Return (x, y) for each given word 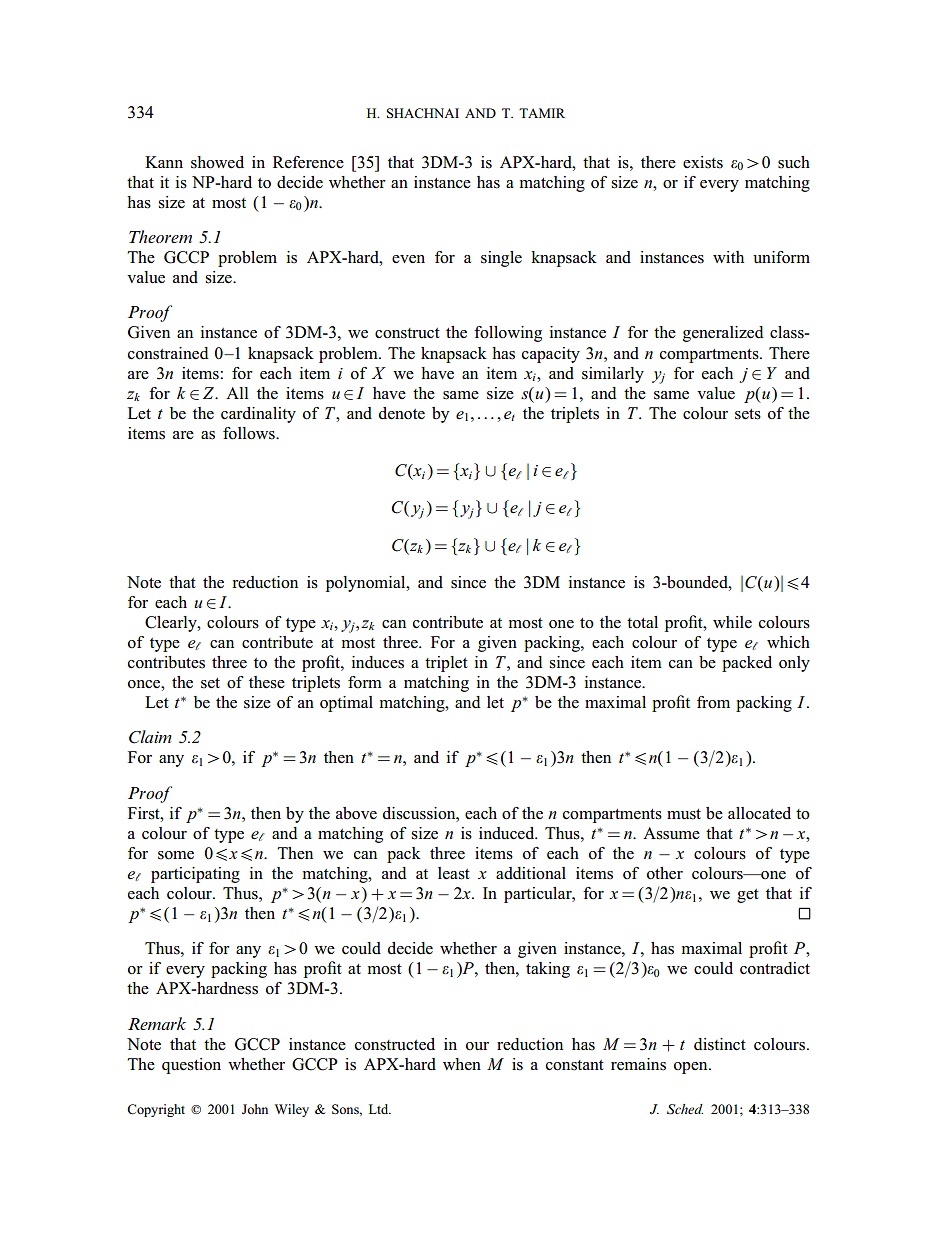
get (748, 896)
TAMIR (542, 113)
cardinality (258, 415)
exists (703, 162)
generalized (723, 334)
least (454, 873)
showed (217, 162)
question (191, 1066)
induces (378, 662)
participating (195, 875)
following (508, 334)
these (267, 682)
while (732, 622)
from (713, 702)
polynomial (367, 584)
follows (250, 433)
